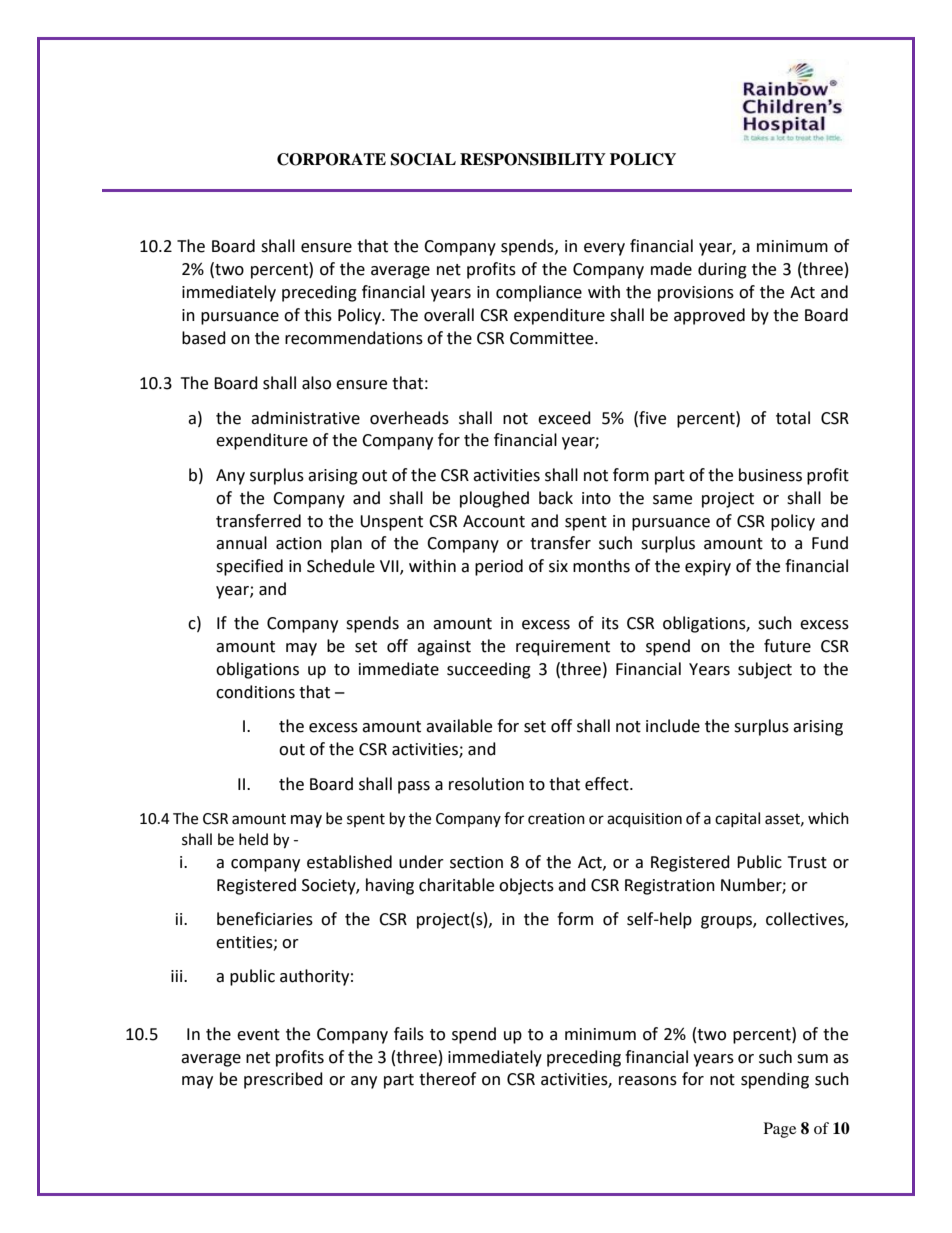 This screenshot has height=1233, width=952. Describe the element at coordinates (787, 646) in the screenshot. I see `future` at that location.
